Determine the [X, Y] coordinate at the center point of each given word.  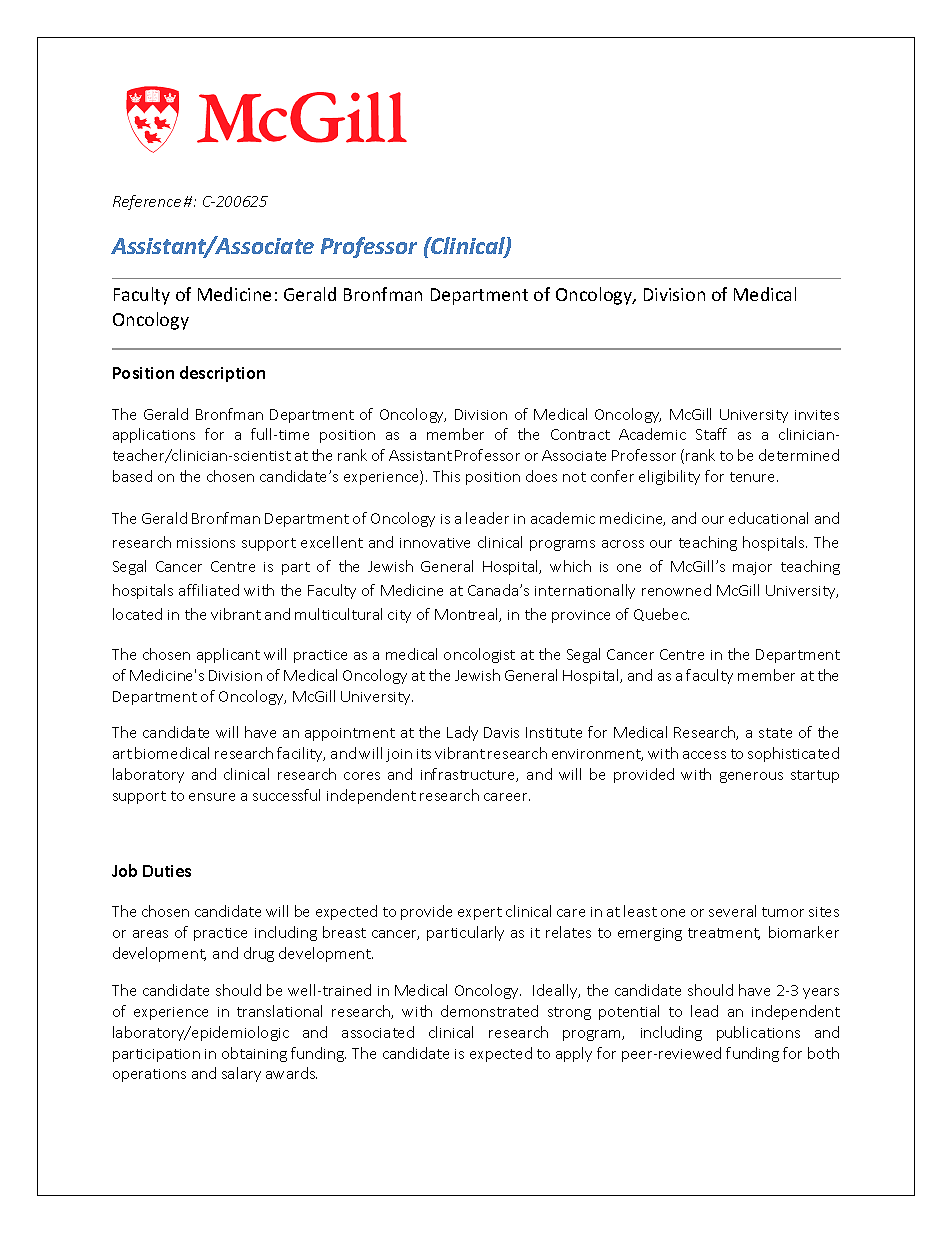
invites [817, 415]
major [752, 568]
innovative [435, 543]
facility [301, 754]
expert [480, 913]
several [732, 911]
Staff [711, 434]
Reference [147, 202]
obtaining [254, 1054]
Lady [462, 733]
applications [154, 435]
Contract [580, 434]
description [222, 374]
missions [206, 543]
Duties [167, 871]
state [775, 733]
